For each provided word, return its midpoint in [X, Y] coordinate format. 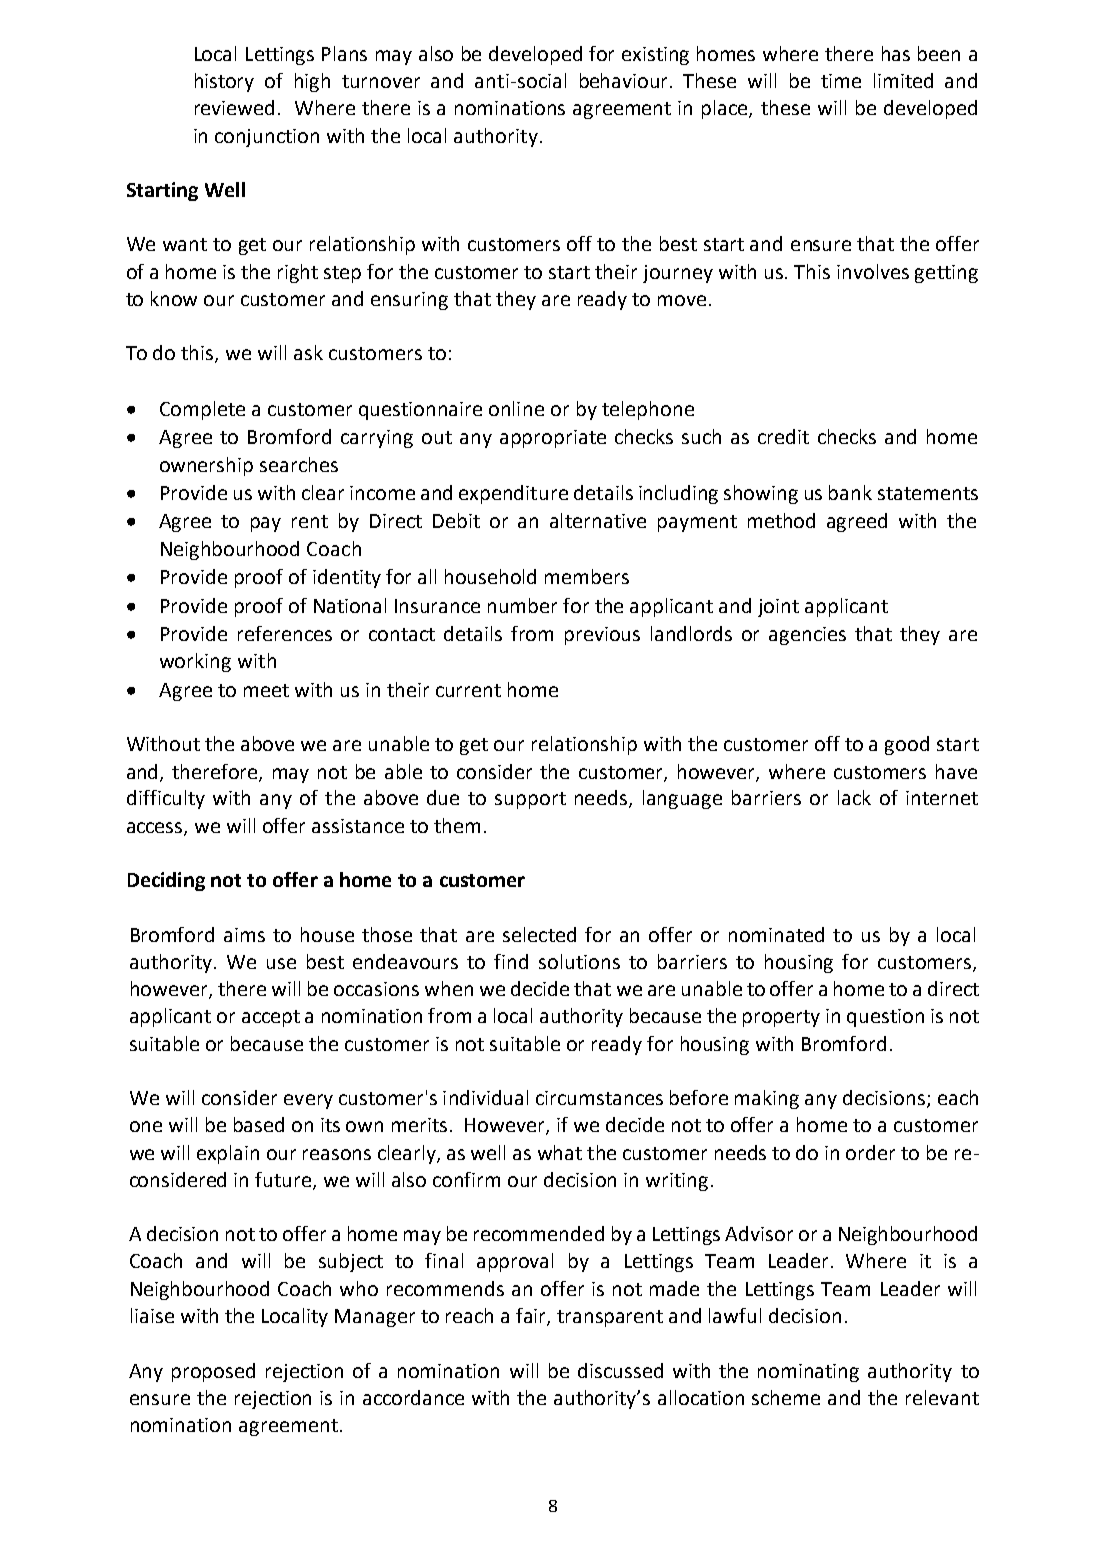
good [907, 745]
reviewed [234, 107]
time [841, 81]
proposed [213, 1372]
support [530, 800]
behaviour [625, 80]
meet [266, 690]
